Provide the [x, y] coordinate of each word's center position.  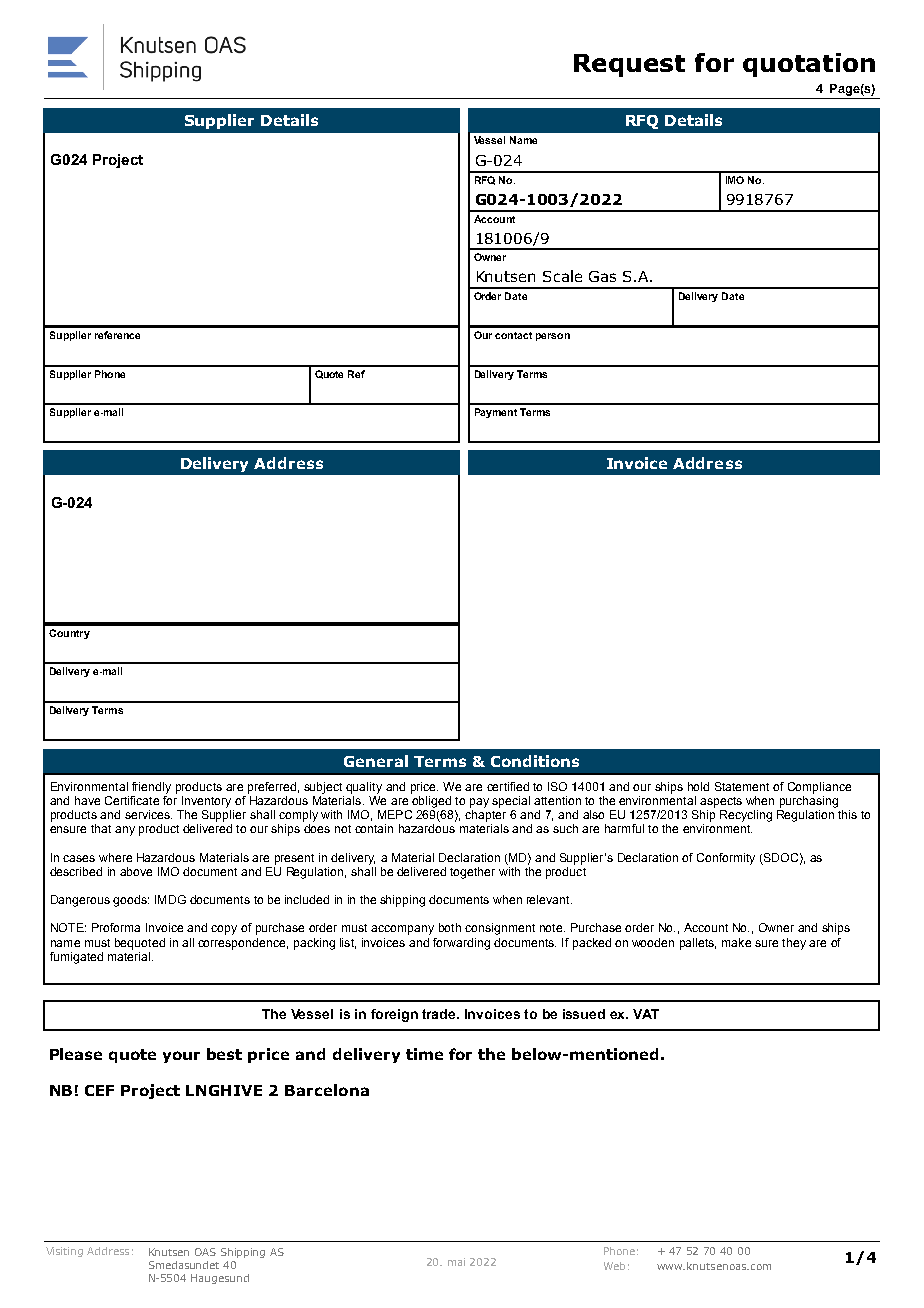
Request [629, 65]
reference [117, 335]
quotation [809, 65]
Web [614, 1266]
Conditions [535, 761]
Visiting [64, 1252]
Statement [742, 786]
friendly [151, 788]
